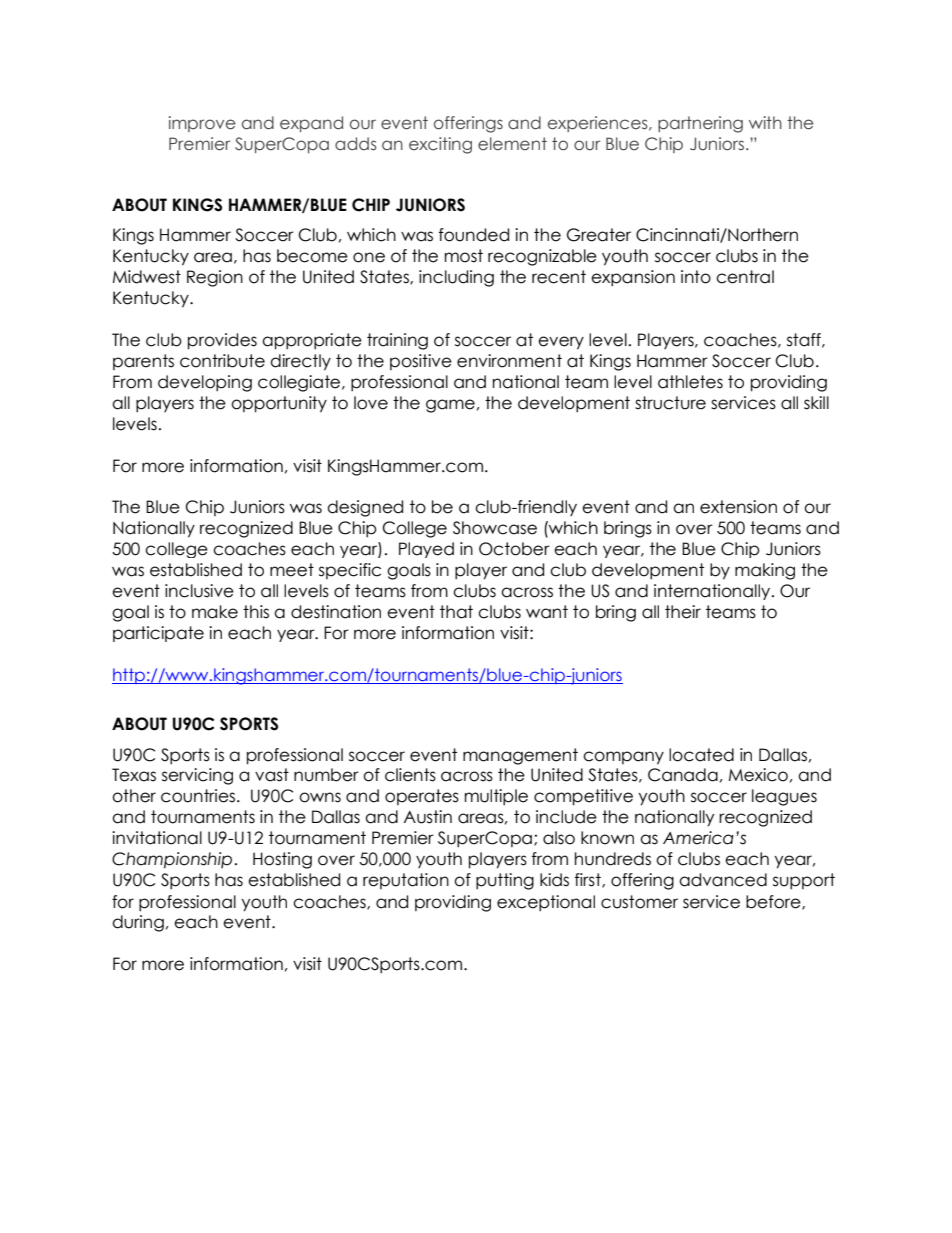  Describe the element at coordinates (172, 860) in the screenshot. I see `Championship` at that location.
